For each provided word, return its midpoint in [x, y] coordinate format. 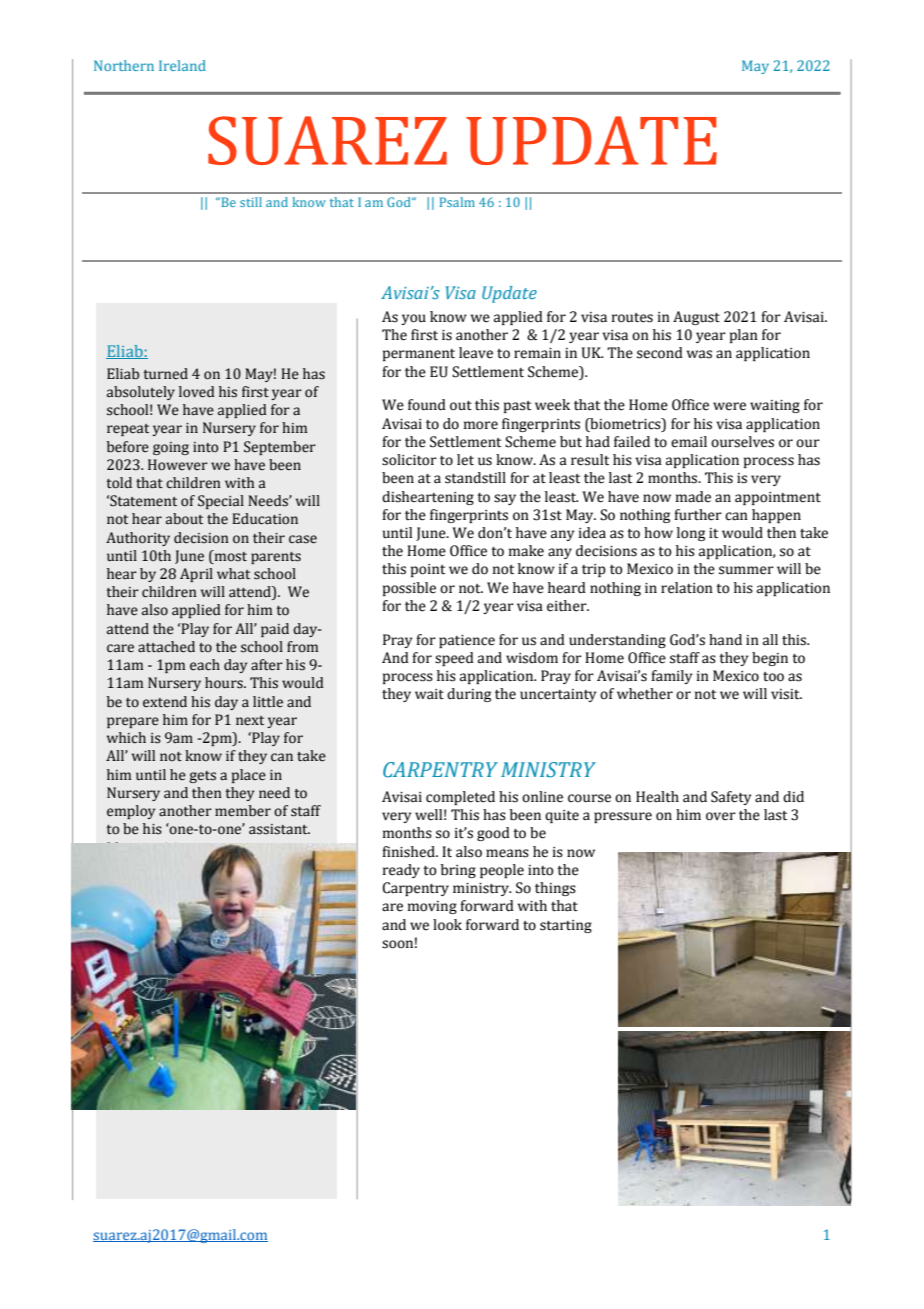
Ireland [182, 65]
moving [432, 907]
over [721, 816]
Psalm [457, 202]
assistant [279, 829]
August [696, 318]
